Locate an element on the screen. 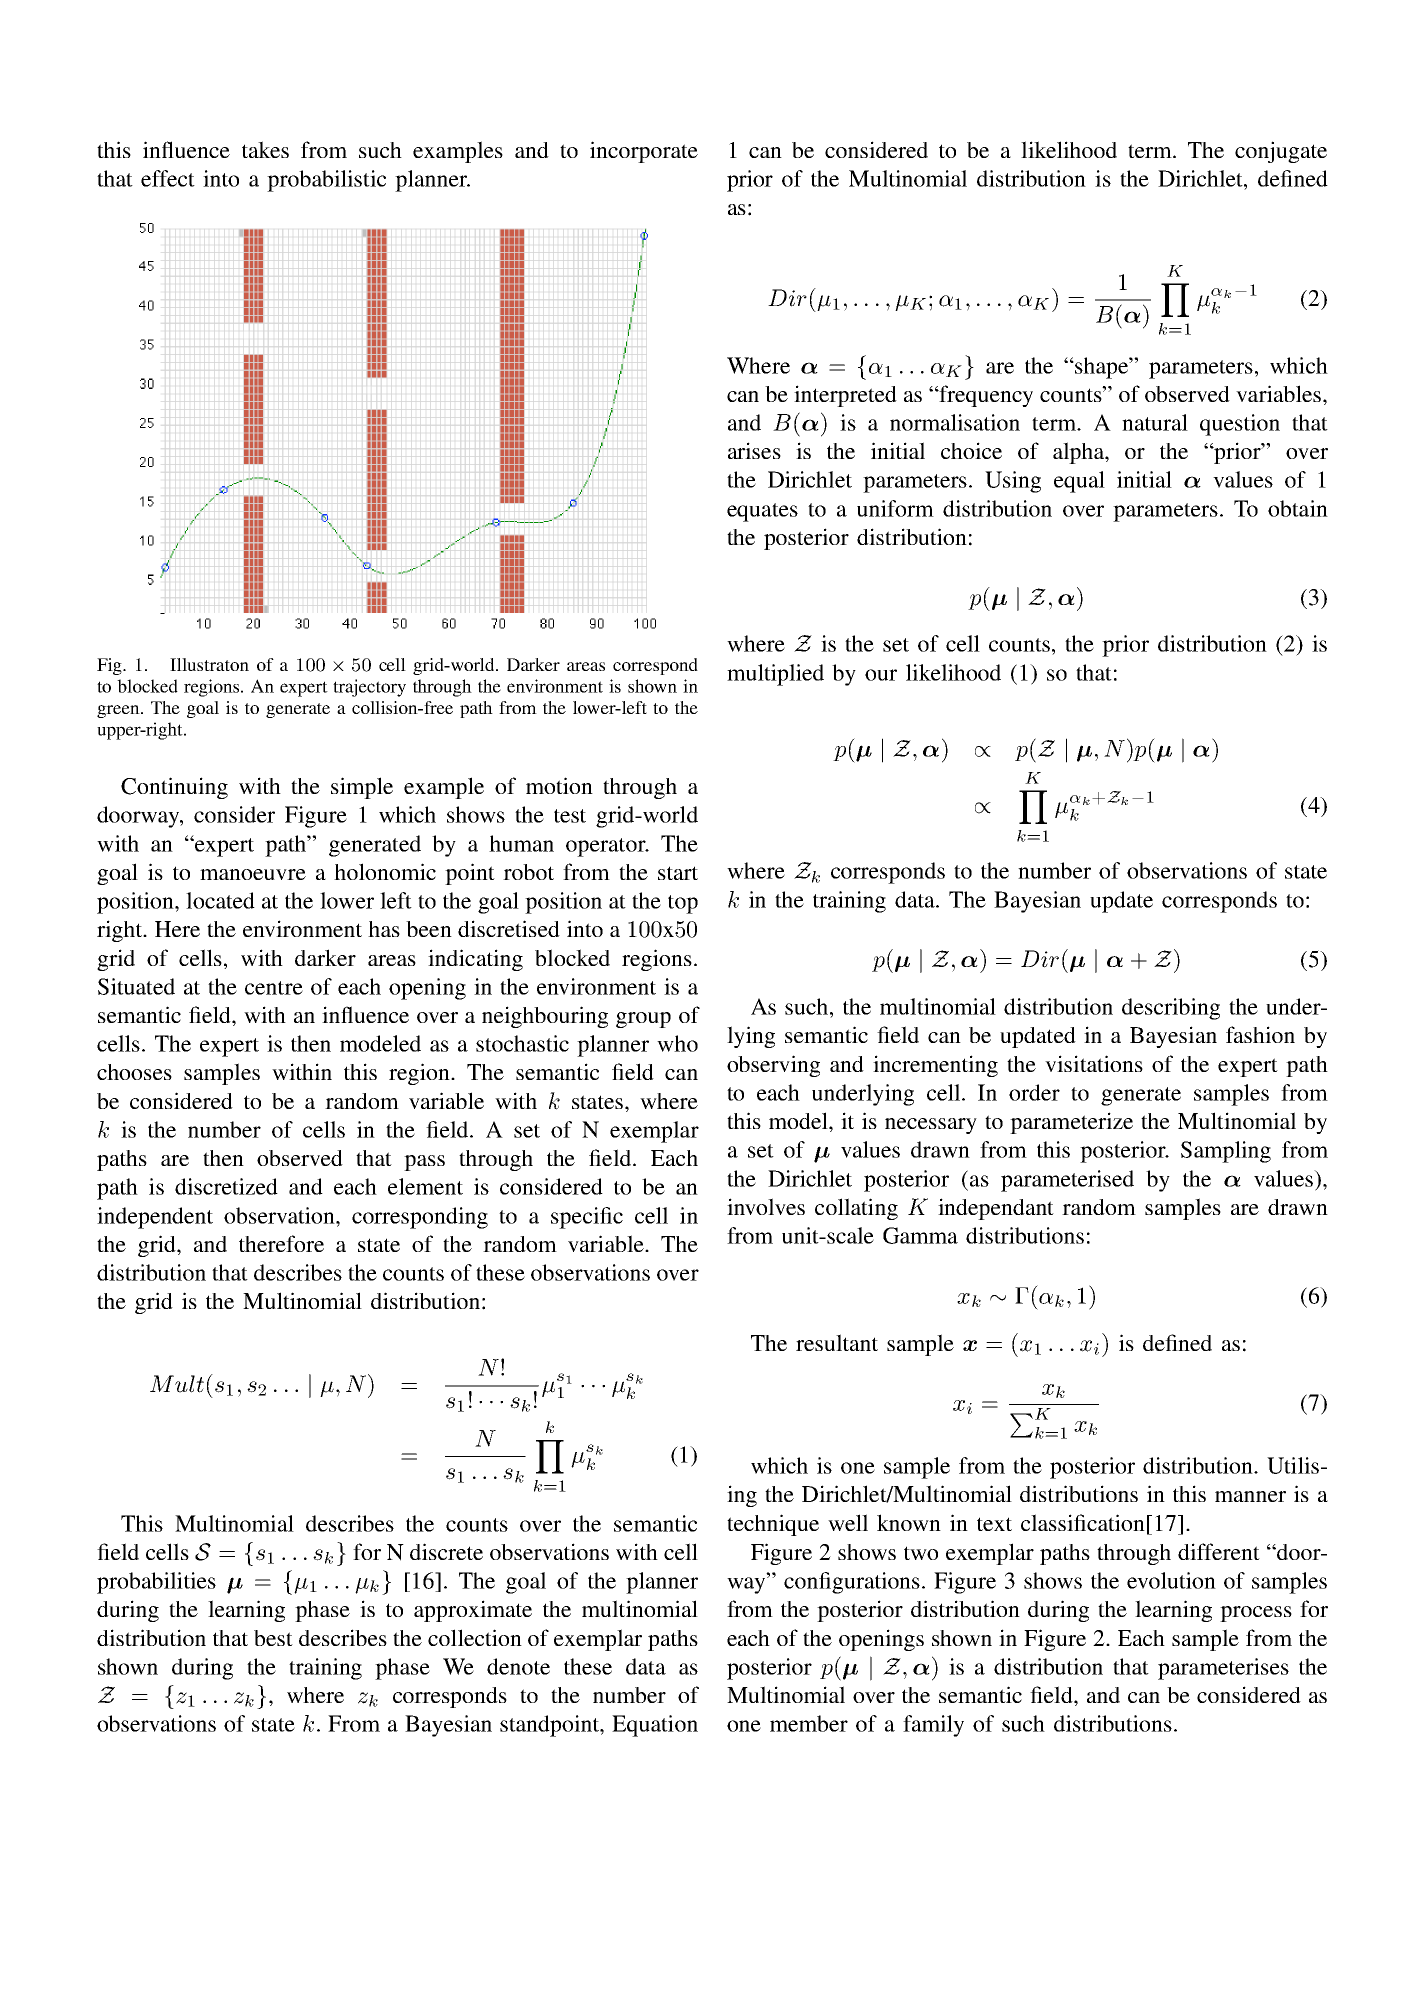  located is located at coordinates (220, 900).
